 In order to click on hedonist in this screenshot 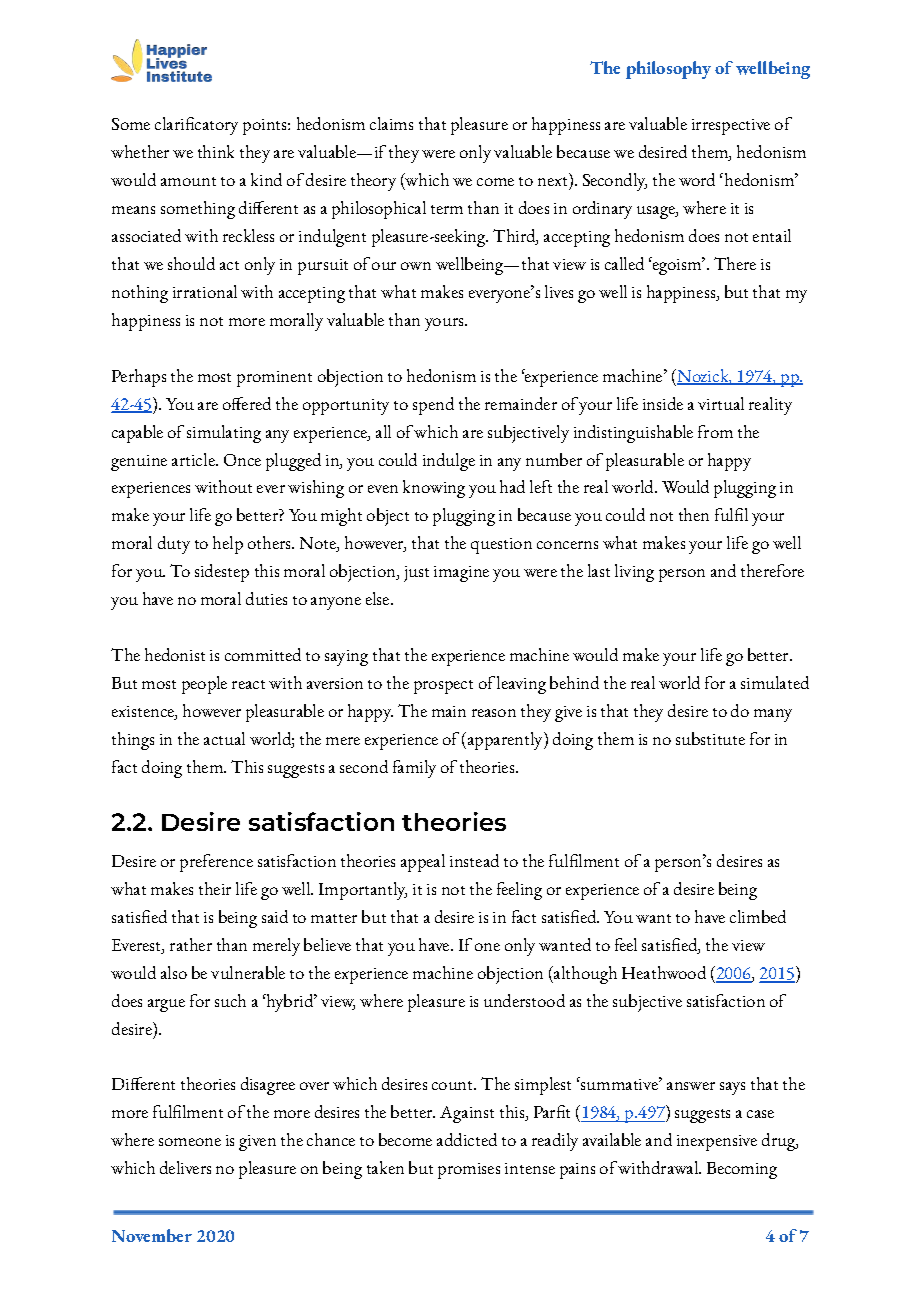, I will do `click(175, 654)`.
